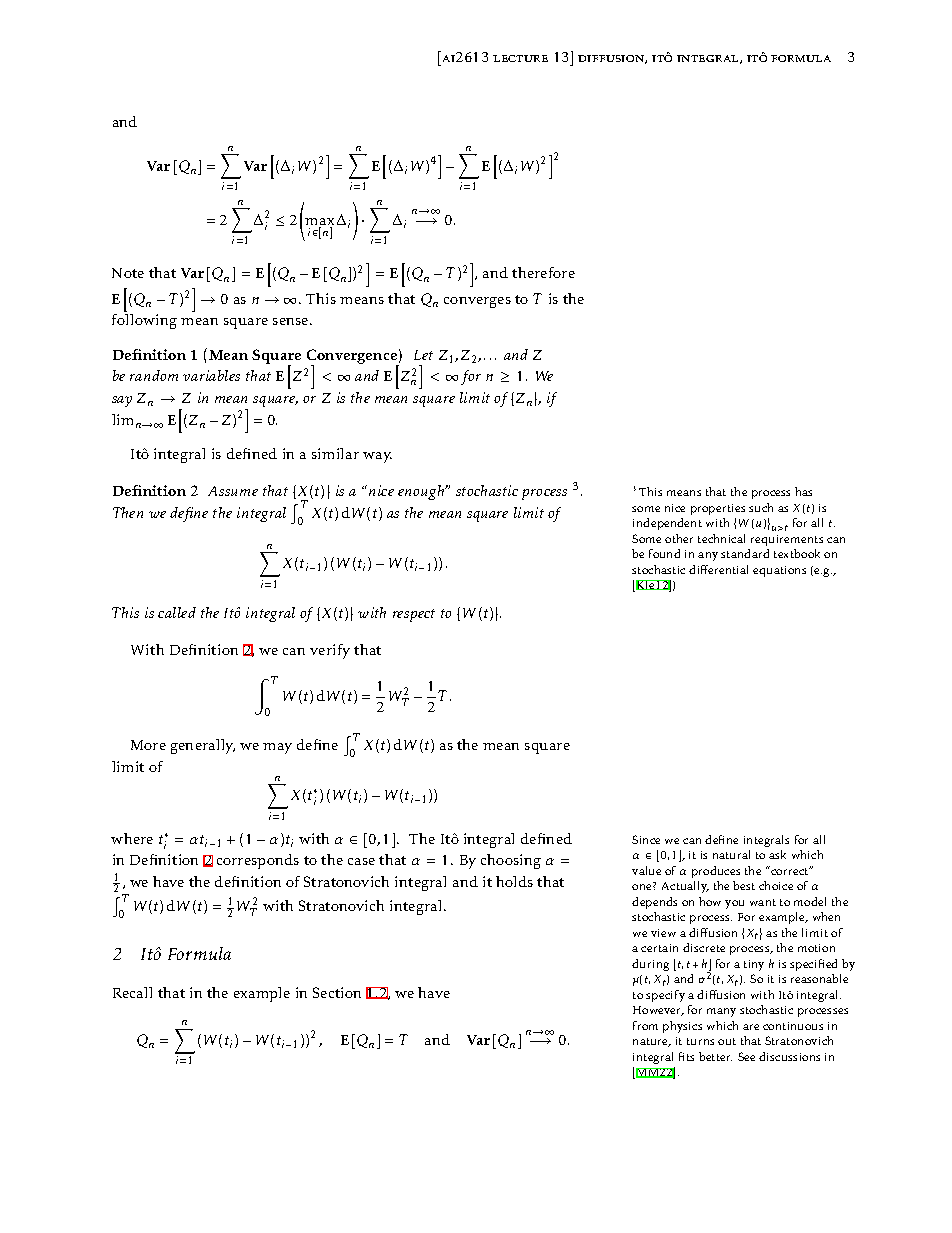 The width and height of the screenshot is (952, 1233). What do you see at coordinates (132, 992) in the screenshot?
I see `Recall` at bounding box center [132, 992].
